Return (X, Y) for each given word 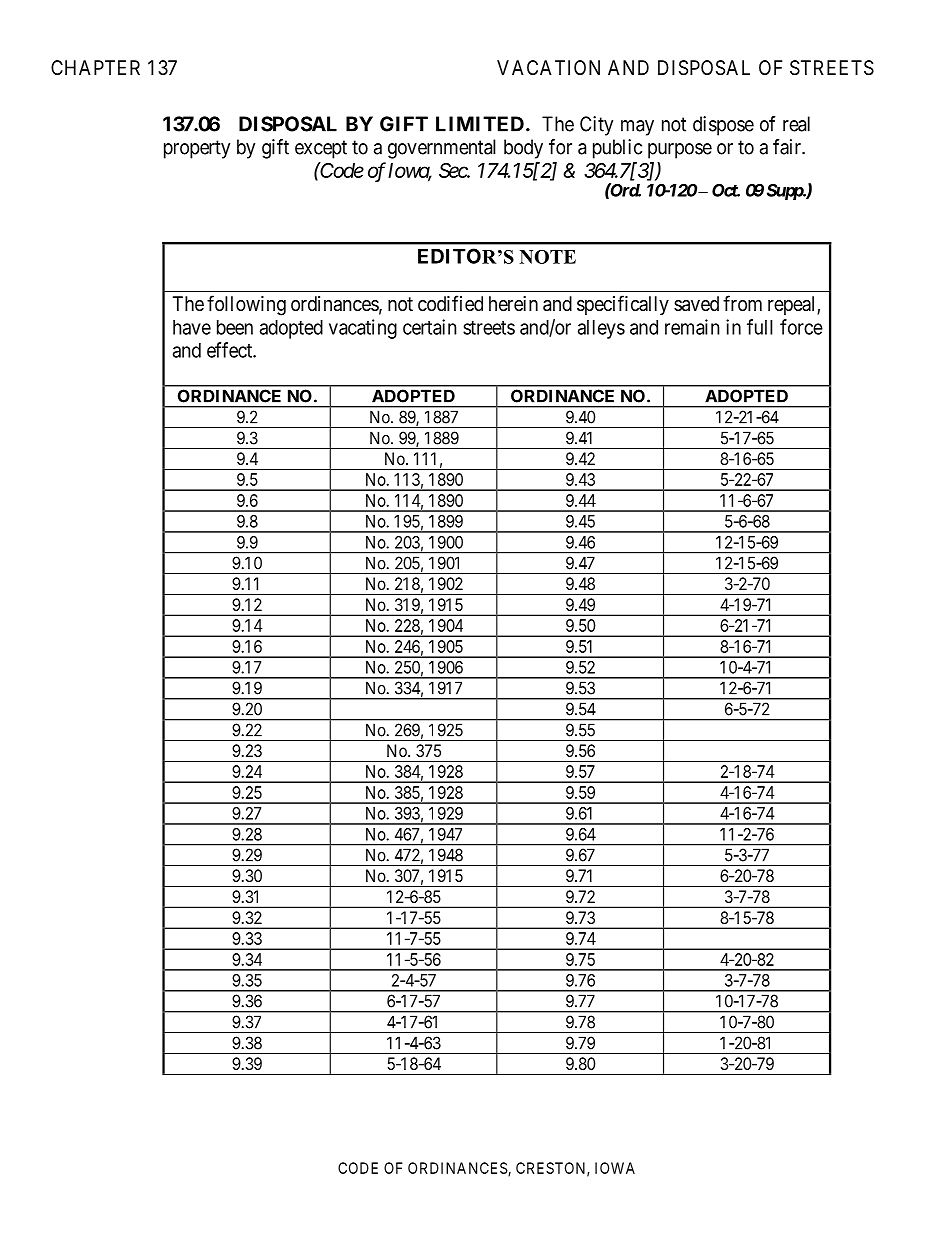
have (192, 327)
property (197, 149)
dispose (723, 126)
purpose (680, 151)
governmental (442, 149)
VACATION (548, 67)
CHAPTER (95, 67)
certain (430, 327)
